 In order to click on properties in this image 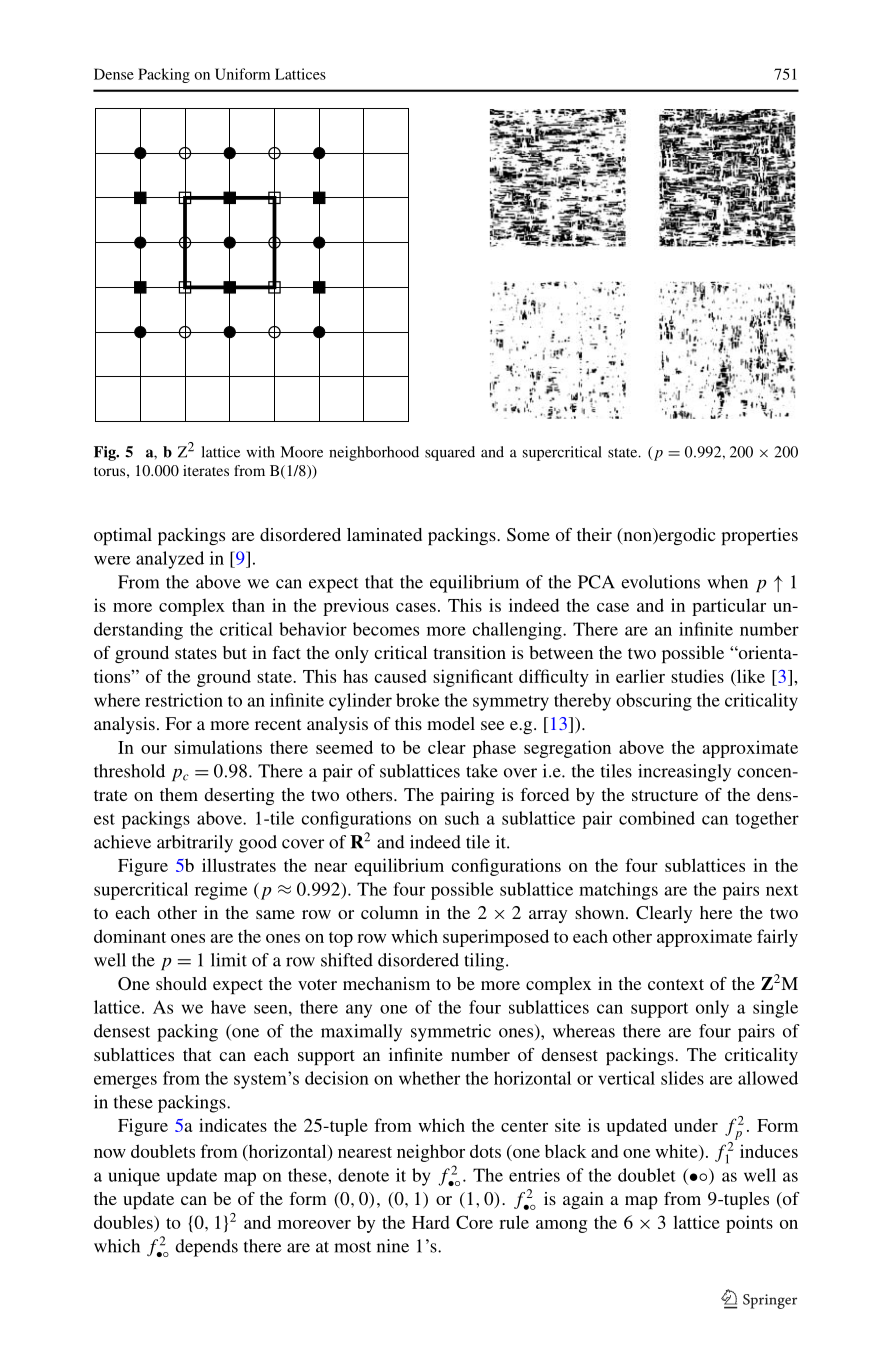, I will do `click(759, 536)`.
